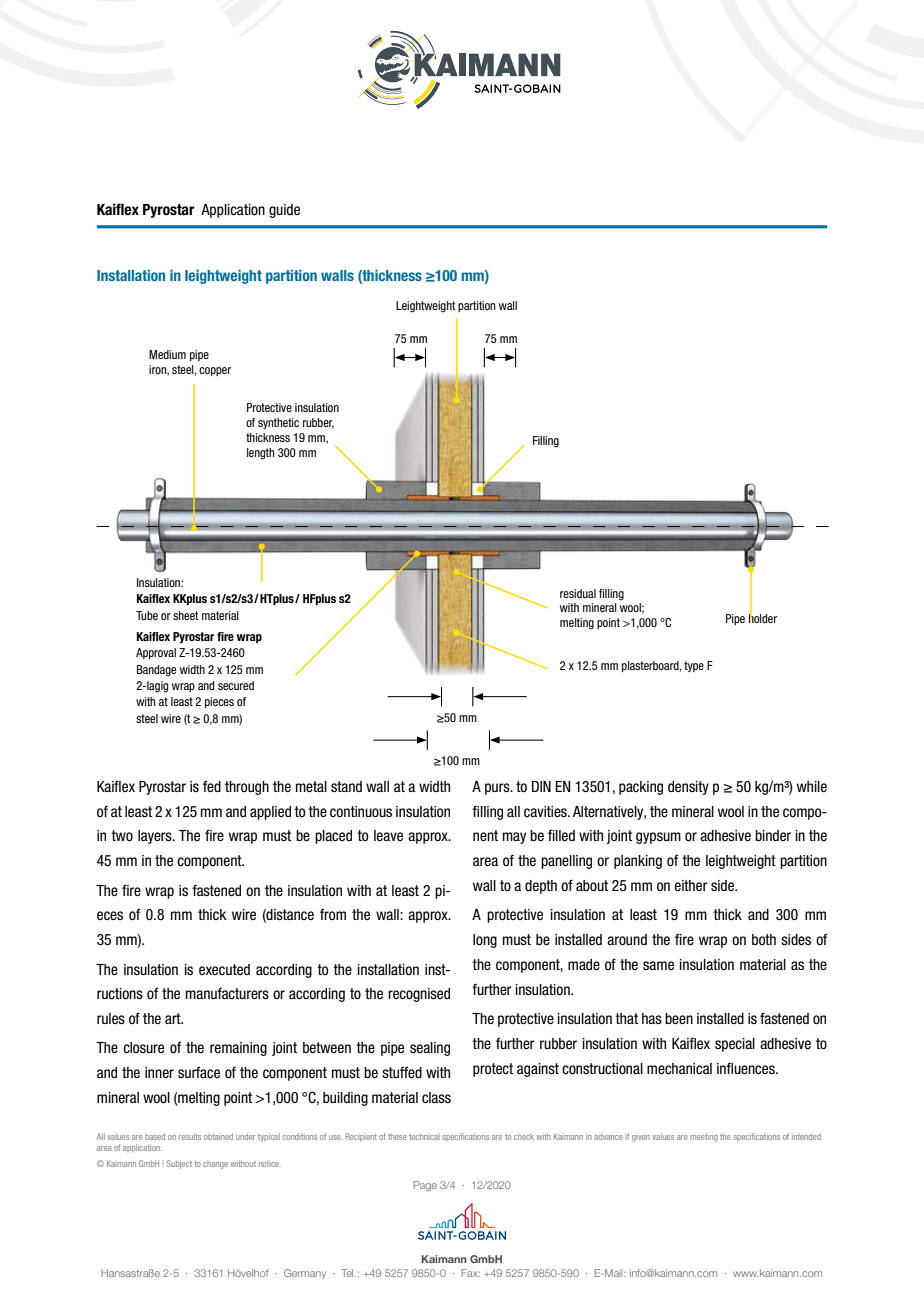 The image size is (924, 1308). Describe the element at coordinates (284, 211) in the page. I see `guide` at that location.
